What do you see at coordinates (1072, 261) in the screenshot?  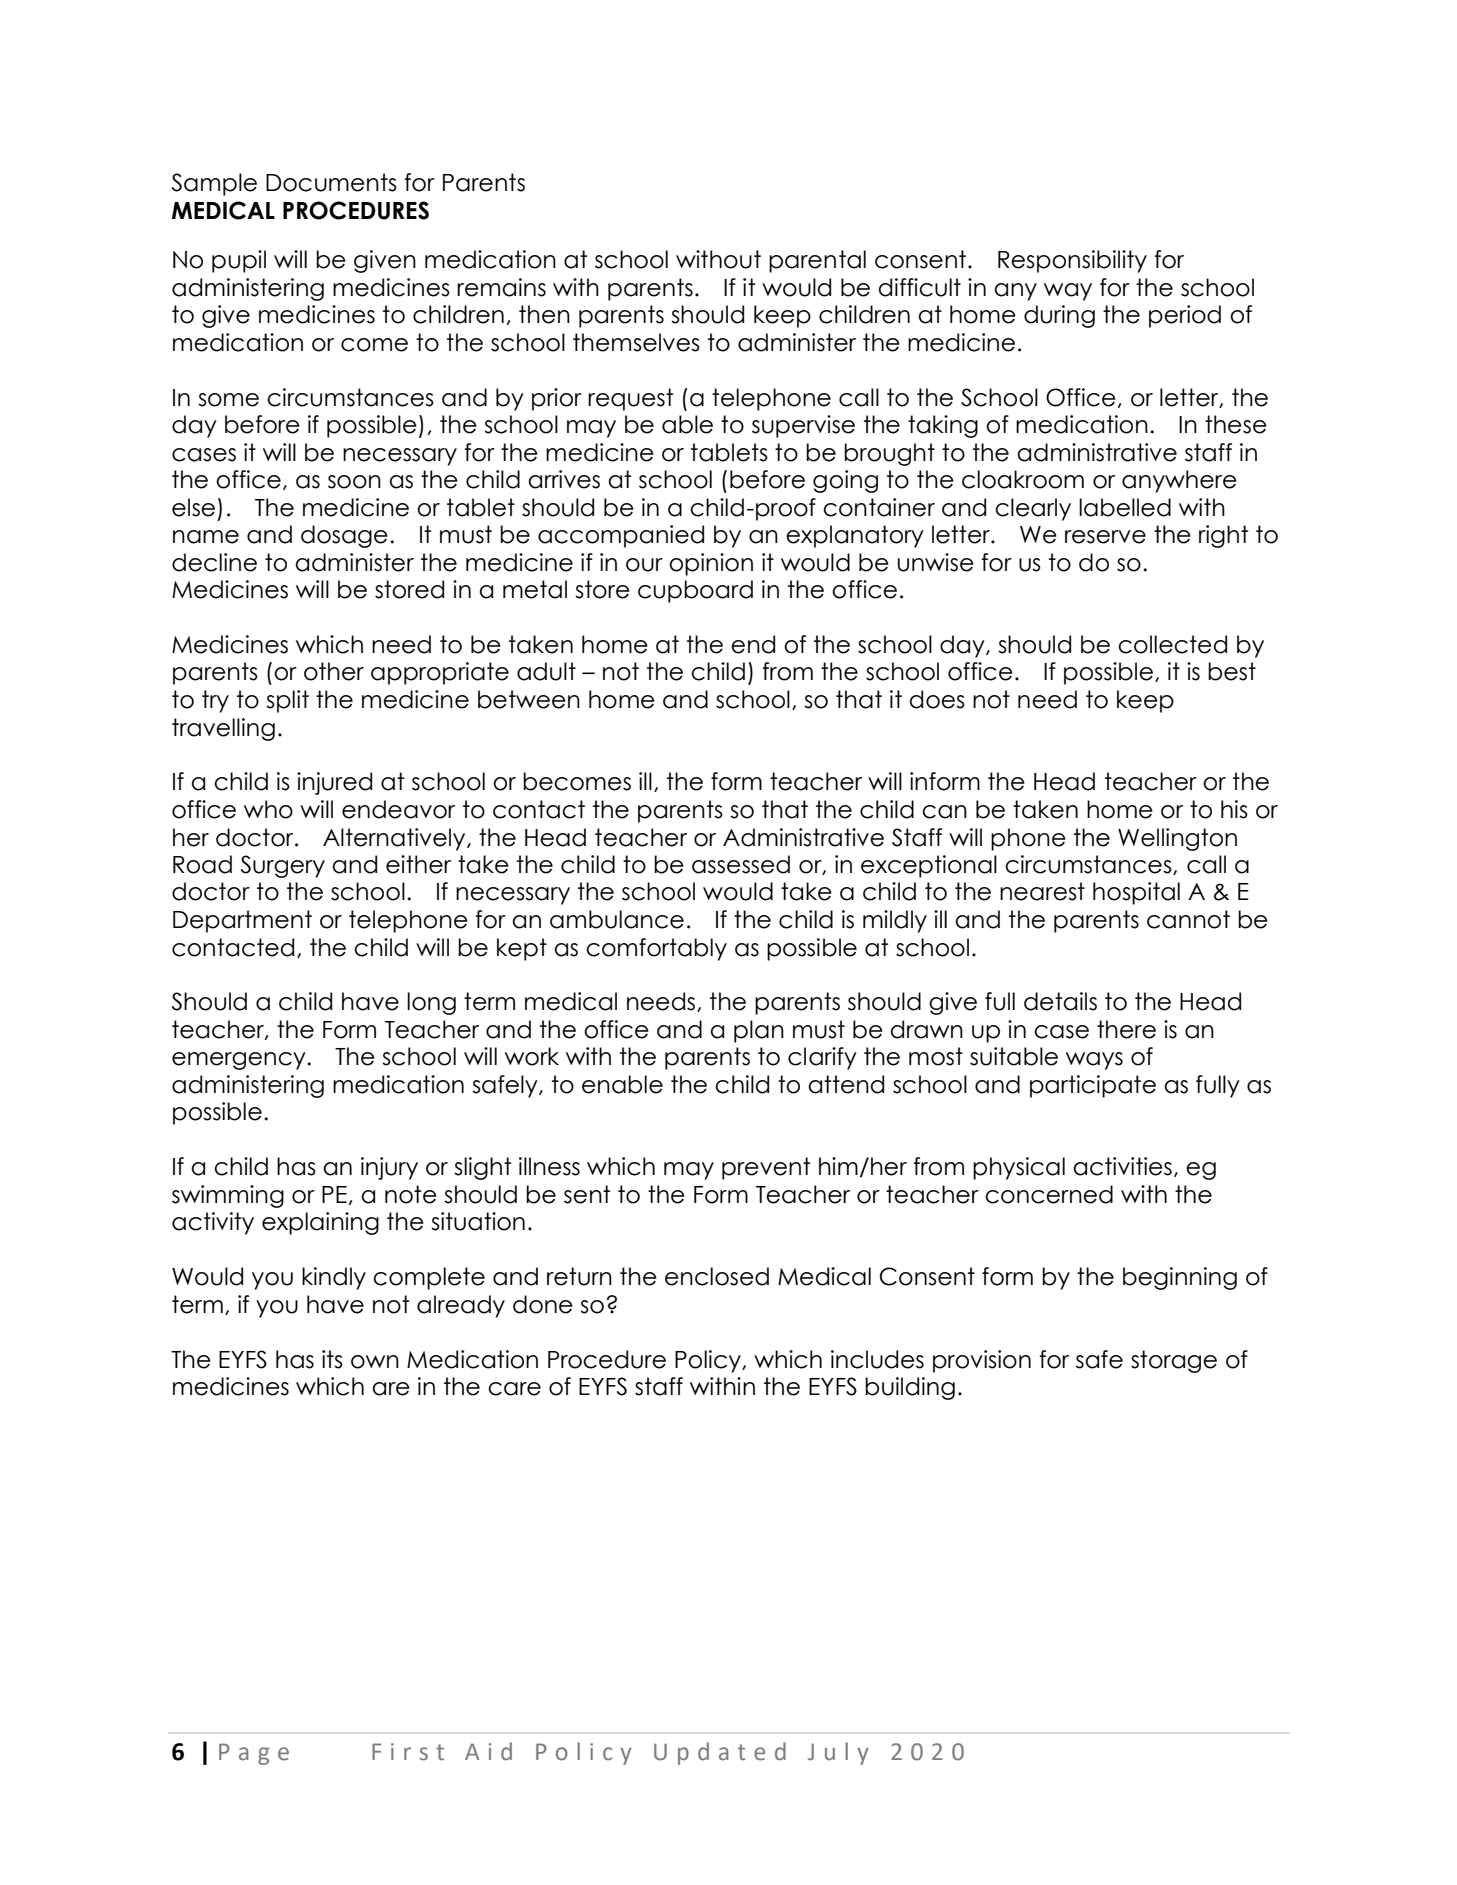 I see `Responsibility` at bounding box center [1072, 261].
